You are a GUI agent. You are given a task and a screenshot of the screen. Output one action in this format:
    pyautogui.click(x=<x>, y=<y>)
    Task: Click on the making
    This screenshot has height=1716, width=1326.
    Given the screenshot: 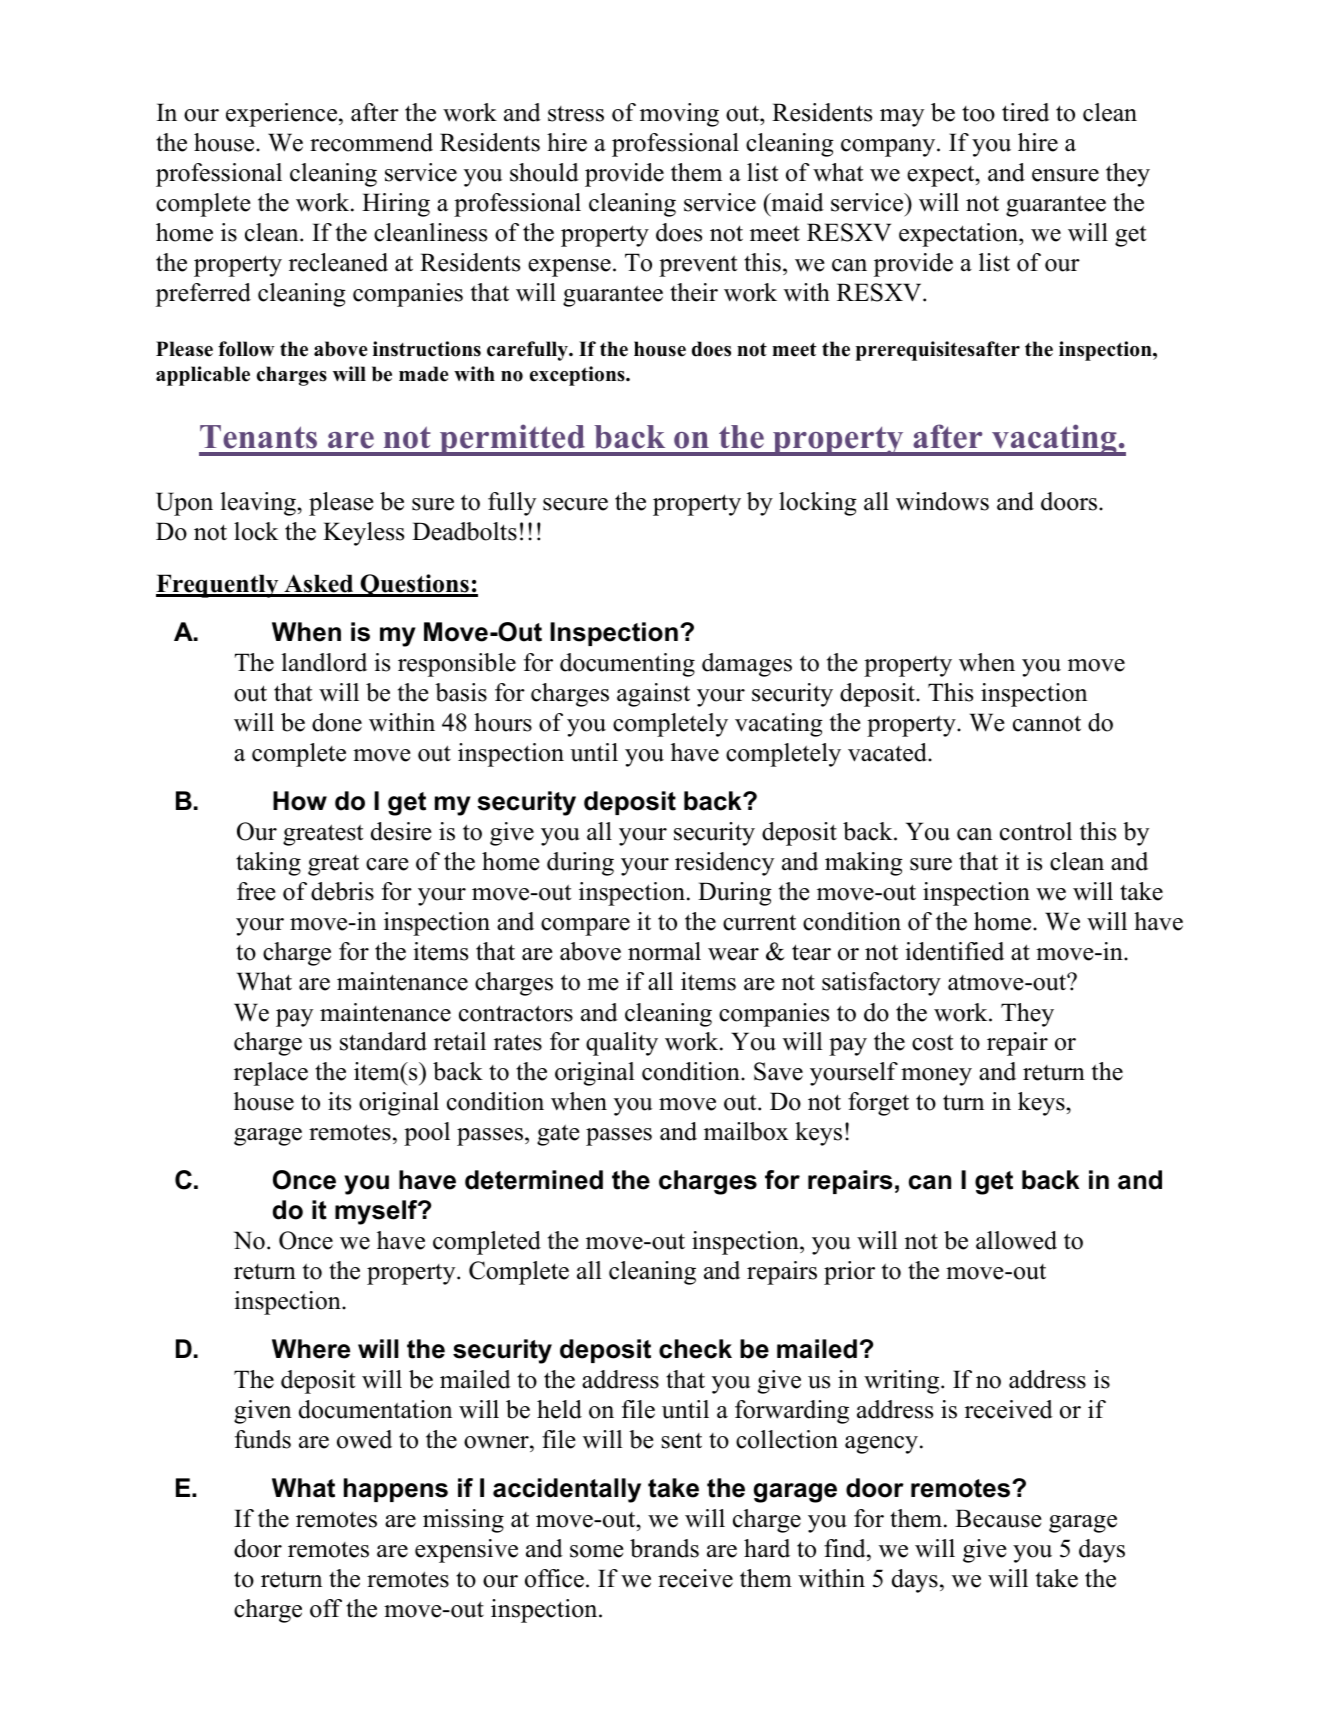 What is the action you would take?
    pyautogui.click(x=864, y=864)
